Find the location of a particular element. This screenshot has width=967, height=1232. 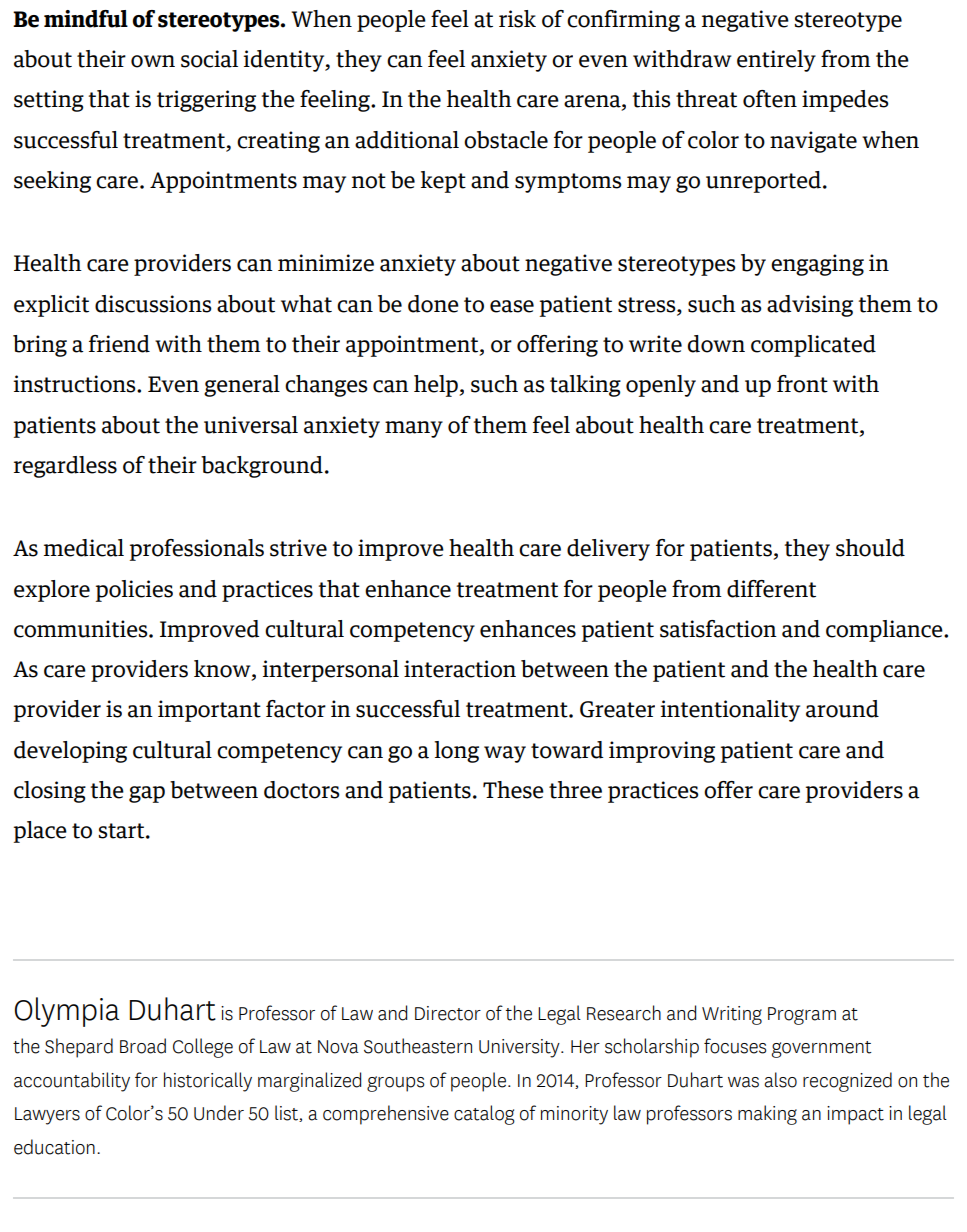

entirely is located at coordinates (776, 61).
